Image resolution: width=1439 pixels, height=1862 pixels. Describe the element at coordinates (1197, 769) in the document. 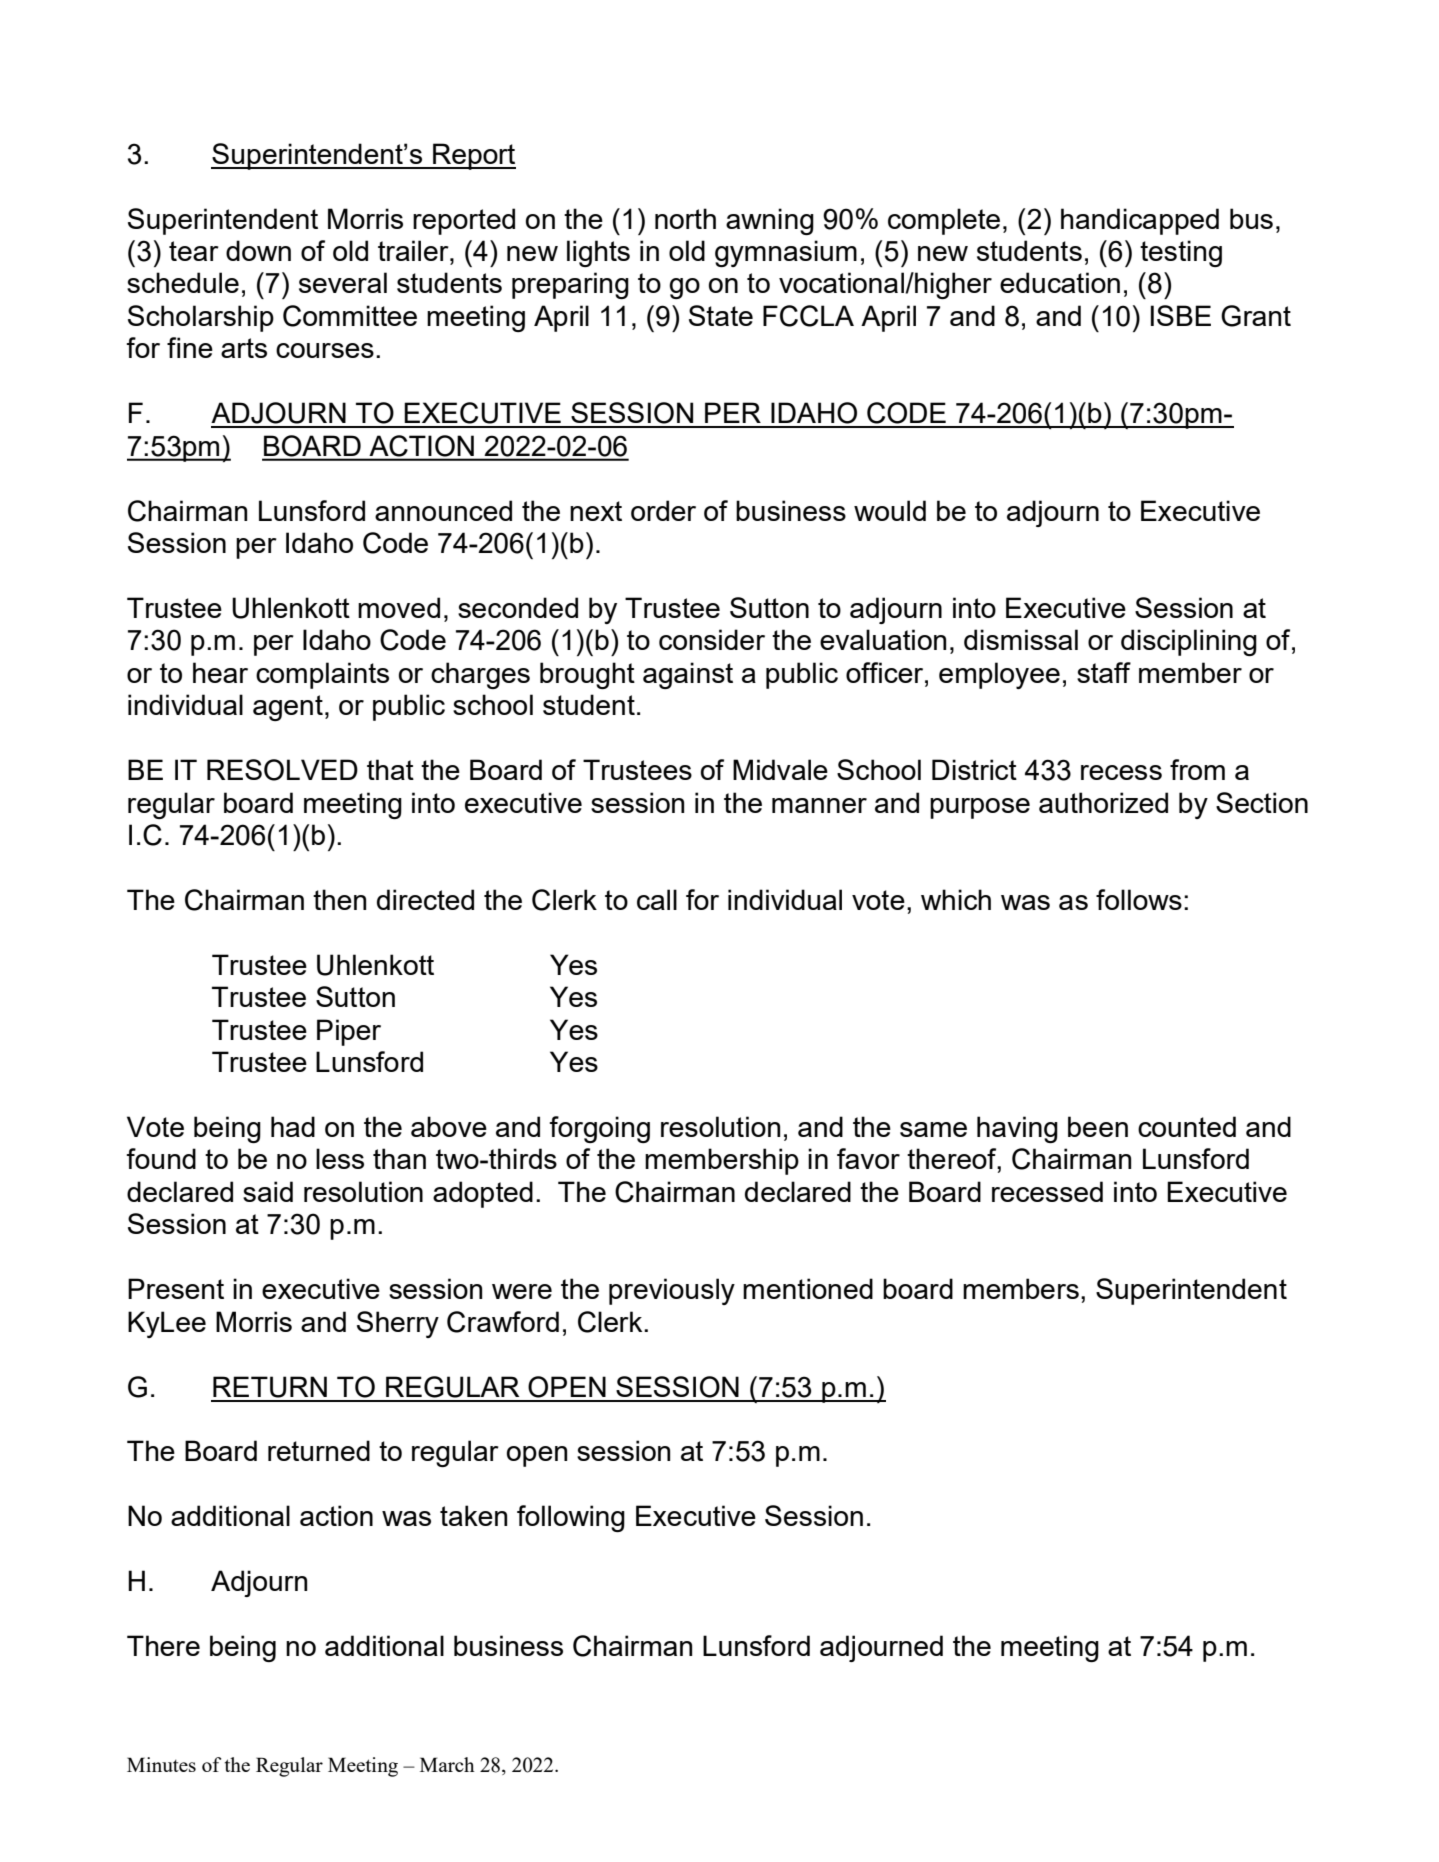

I see `from` at that location.
